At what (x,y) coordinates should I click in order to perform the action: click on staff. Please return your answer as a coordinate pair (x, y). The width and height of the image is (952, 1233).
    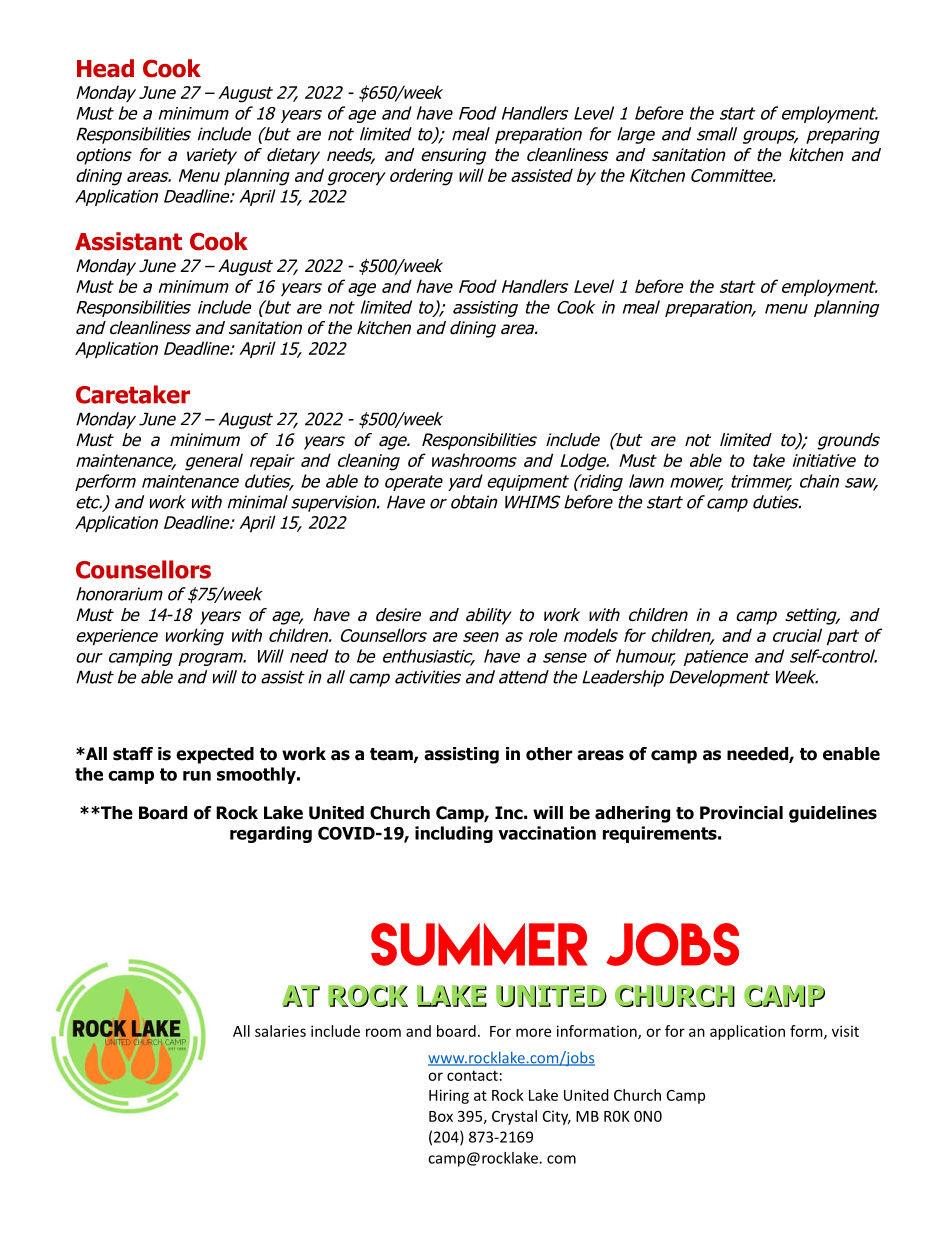
    Looking at the image, I should click on (133, 754).
